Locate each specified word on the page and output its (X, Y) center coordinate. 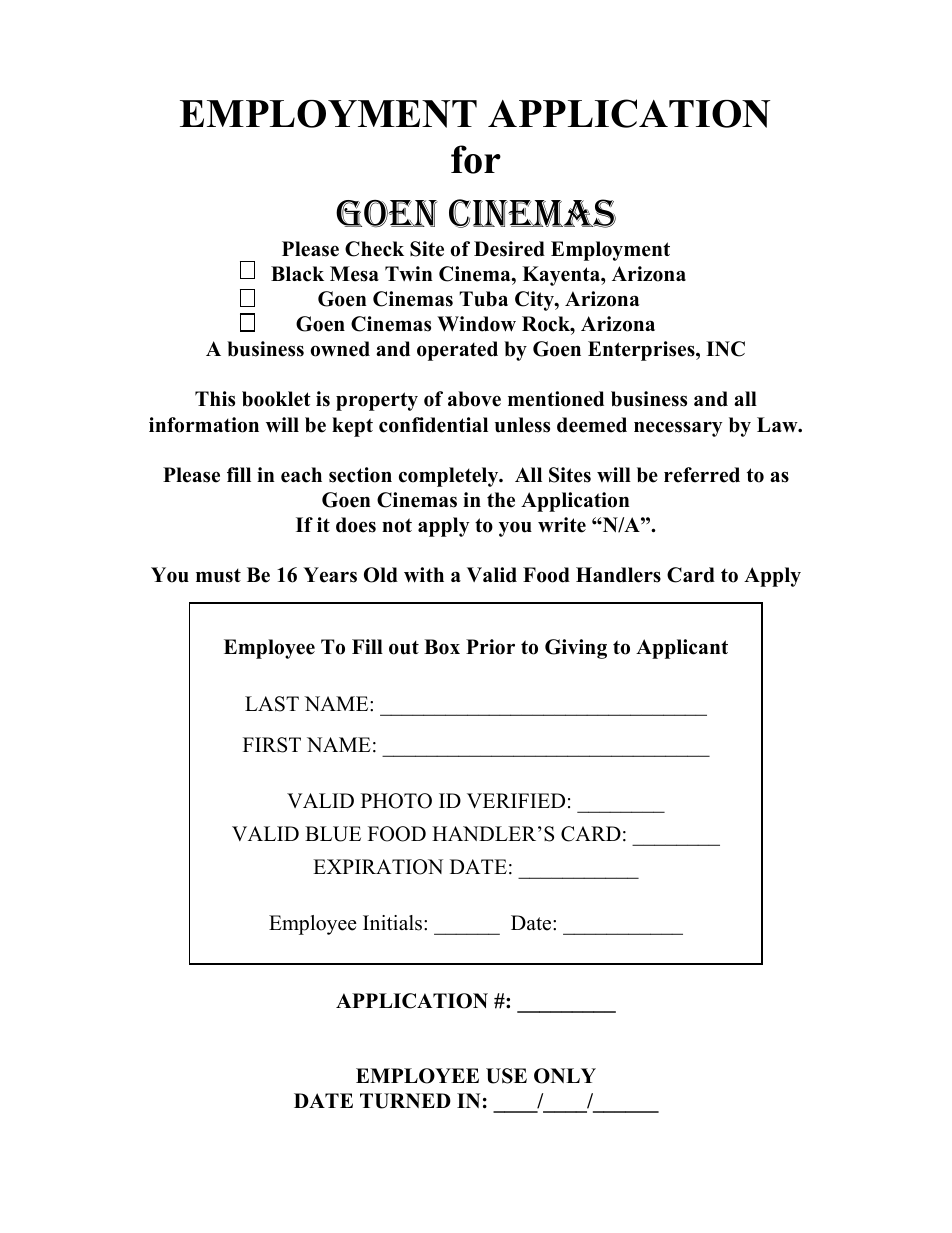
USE (506, 1076)
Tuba (483, 299)
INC (725, 349)
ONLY (565, 1076)
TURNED (405, 1101)
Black (297, 274)
